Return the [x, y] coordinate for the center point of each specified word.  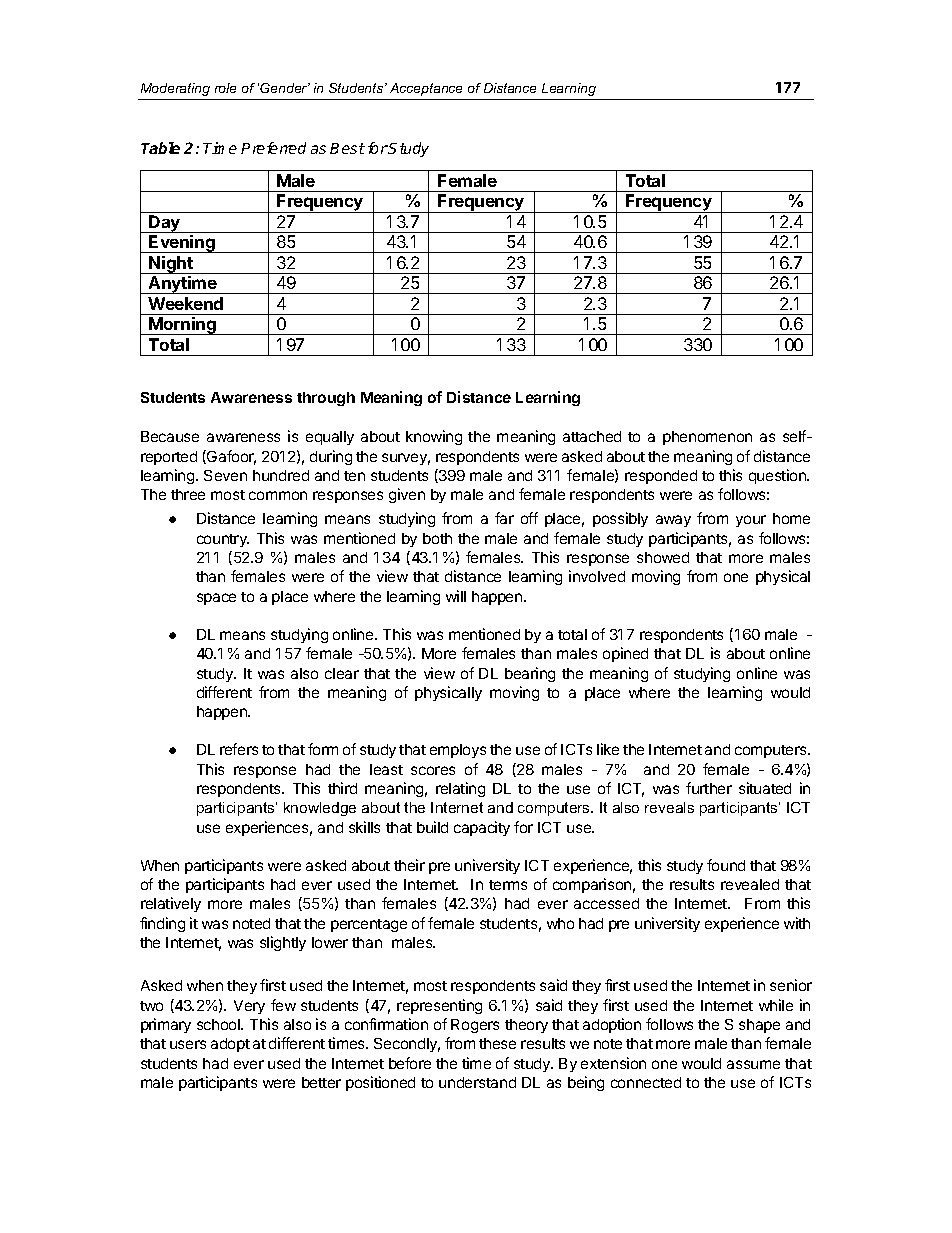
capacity [482, 828]
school [219, 1024]
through [326, 399]
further [709, 788]
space [216, 599]
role [225, 88]
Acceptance [426, 89]
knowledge [320, 809]
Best [347, 148]
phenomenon [707, 438]
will [456, 596]
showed [663, 557]
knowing [434, 437]
